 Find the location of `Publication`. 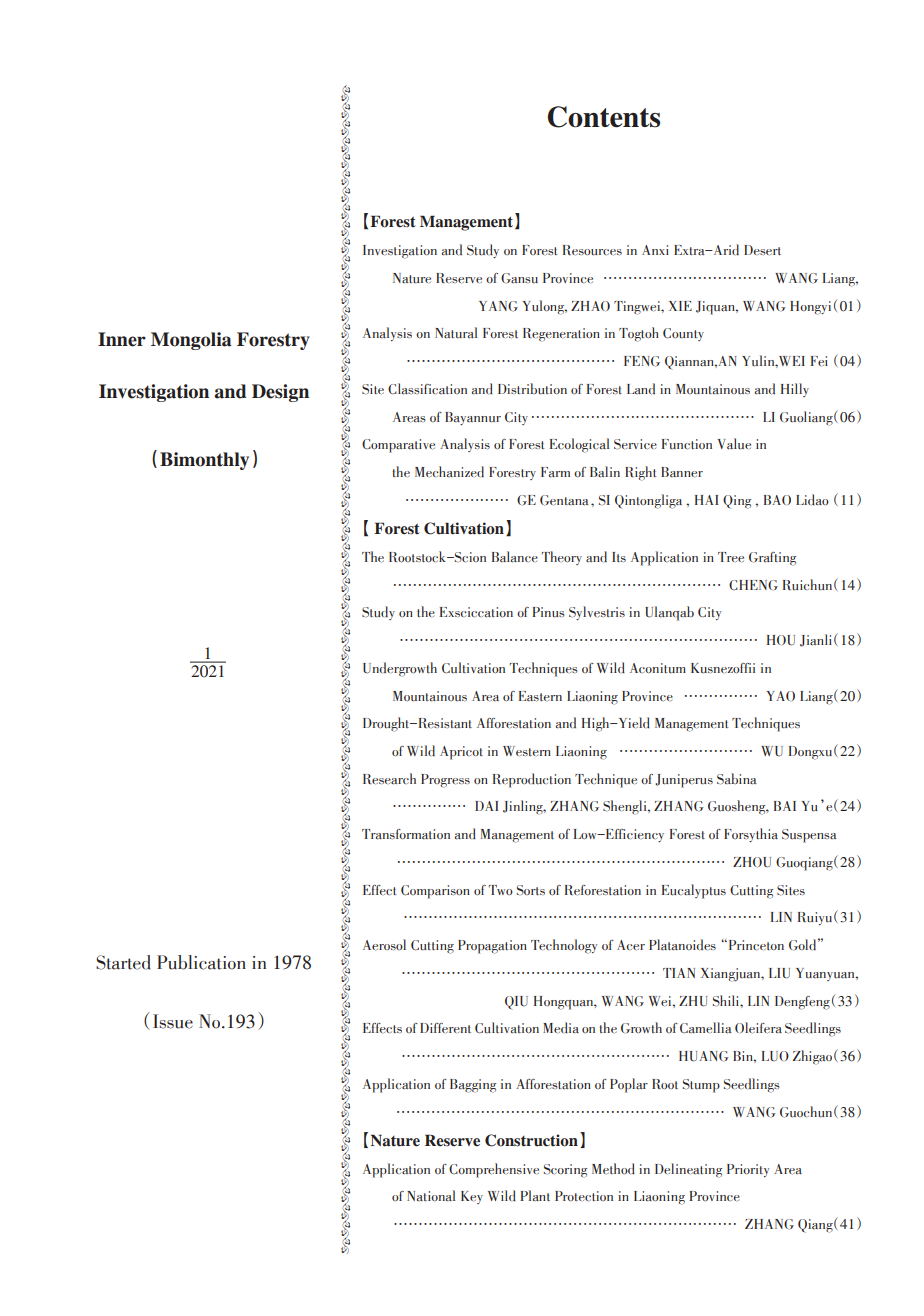

Publication is located at coordinates (201, 962).
